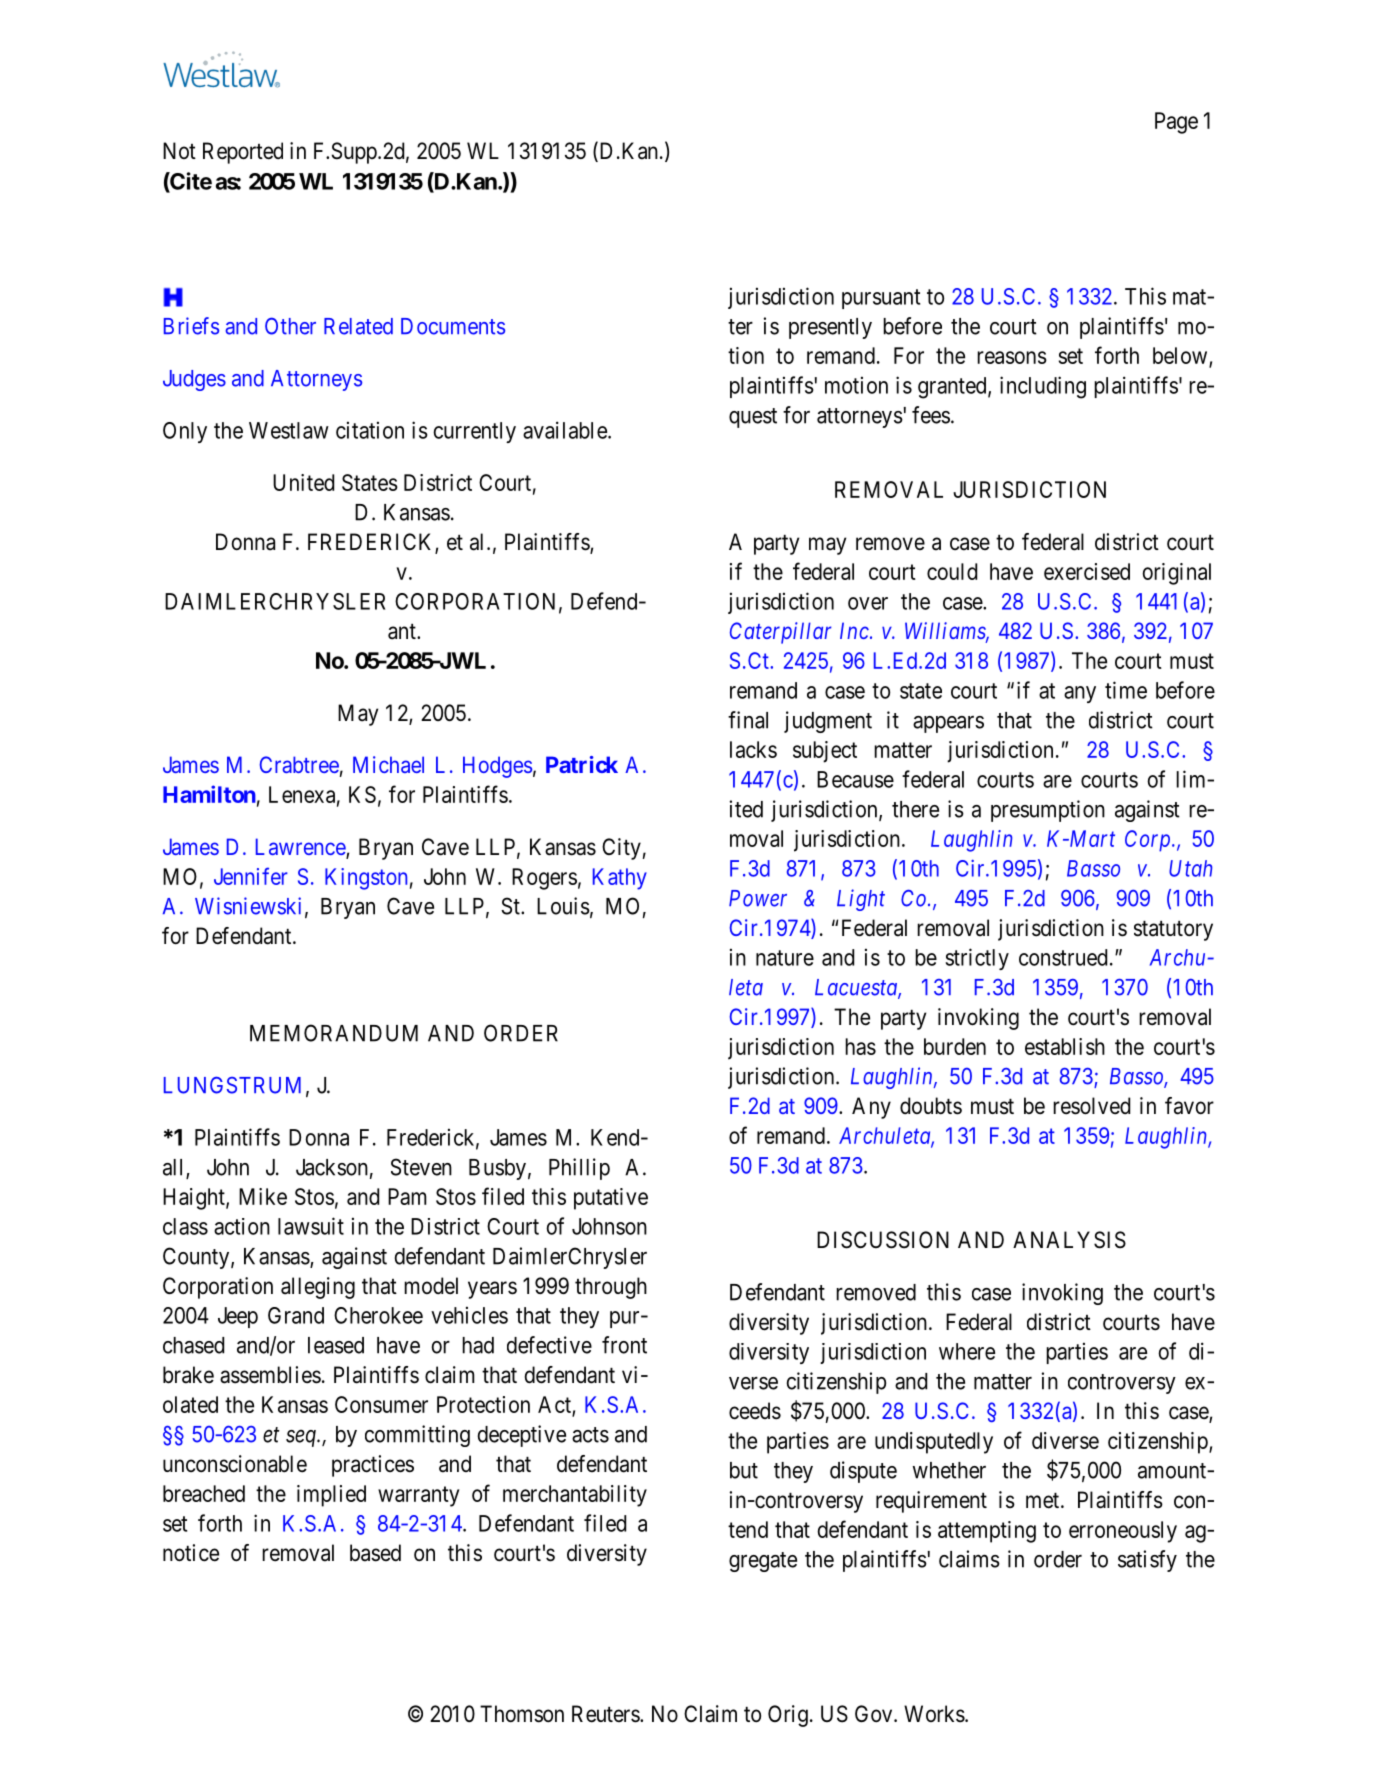 The width and height of the document is (1376, 1781). What do you see at coordinates (299, 764) in the document?
I see `Crabtree` at bounding box center [299, 764].
